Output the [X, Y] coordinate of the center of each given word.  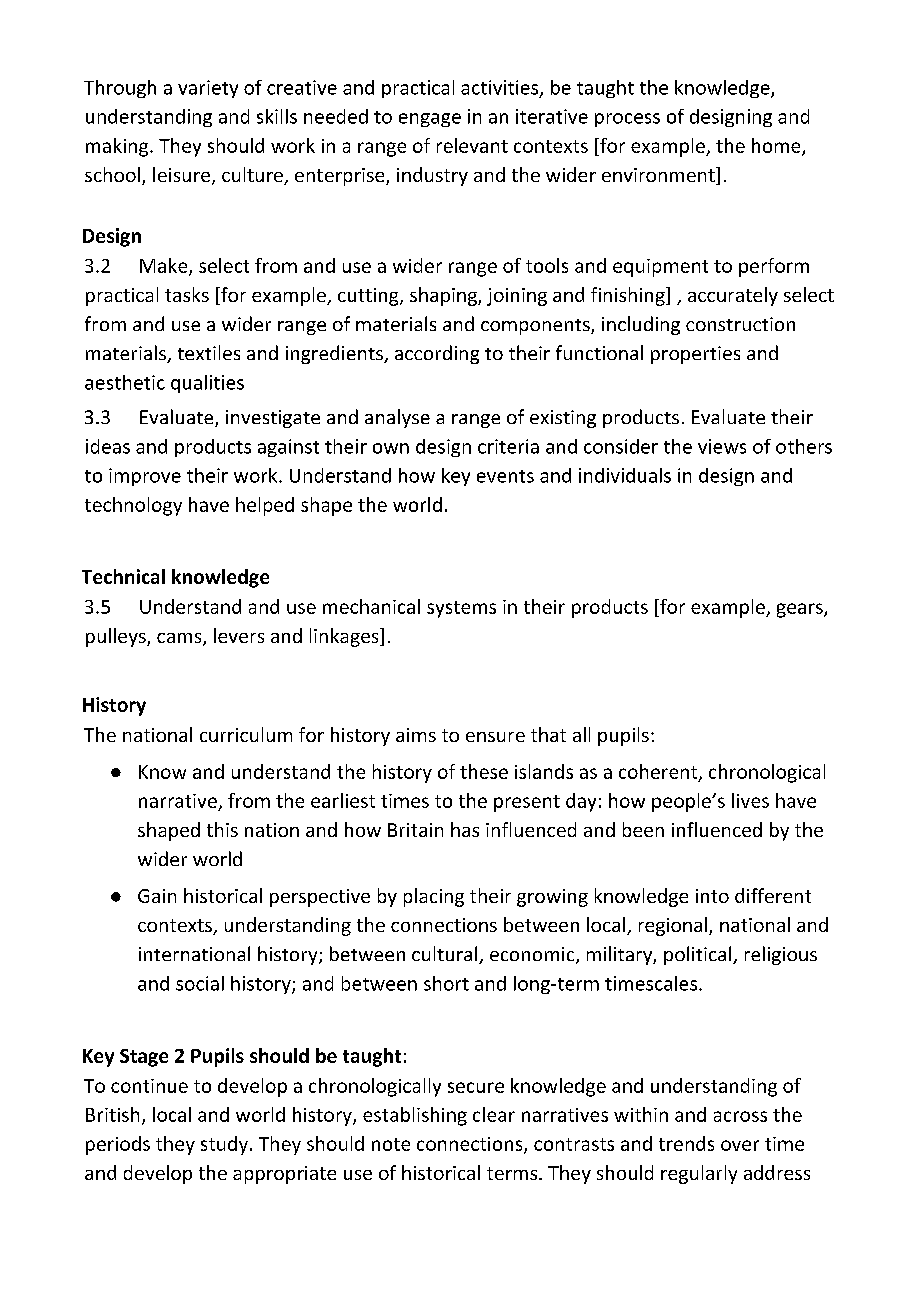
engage [430, 120]
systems [461, 609]
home [777, 146]
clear [494, 1114]
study [224, 1145]
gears [801, 610]
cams [180, 639]
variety [208, 89]
